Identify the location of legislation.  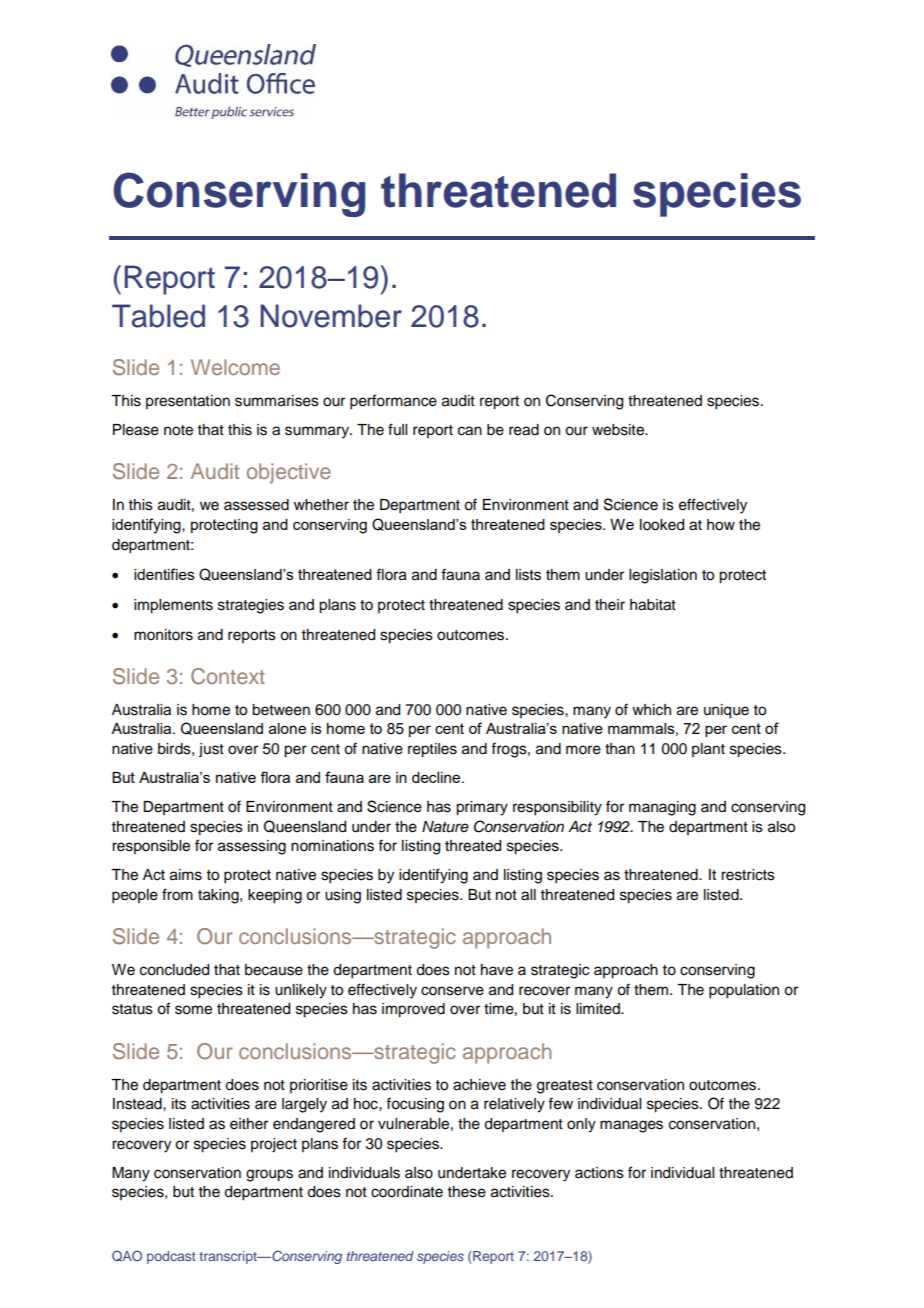
(663, 576).
